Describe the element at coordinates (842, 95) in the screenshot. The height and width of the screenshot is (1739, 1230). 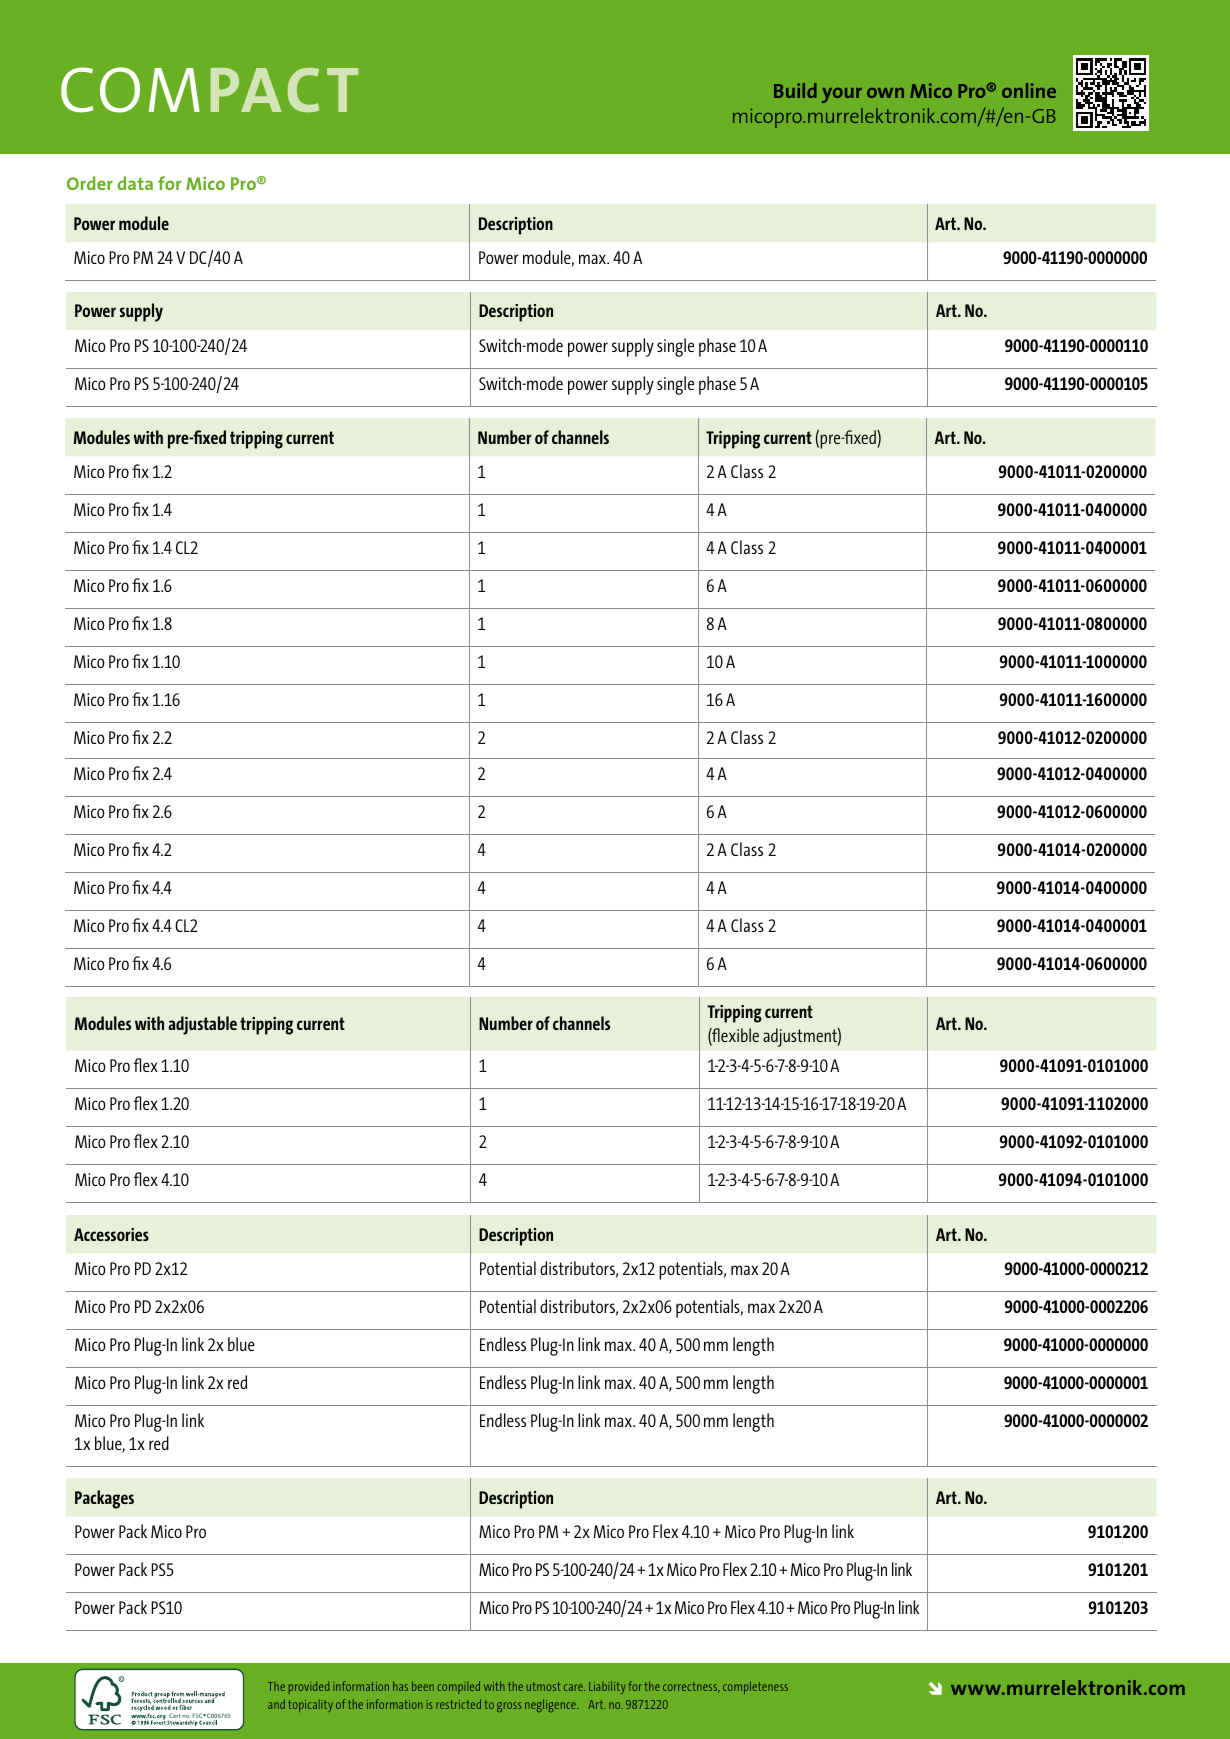
I see `your` at that location.
